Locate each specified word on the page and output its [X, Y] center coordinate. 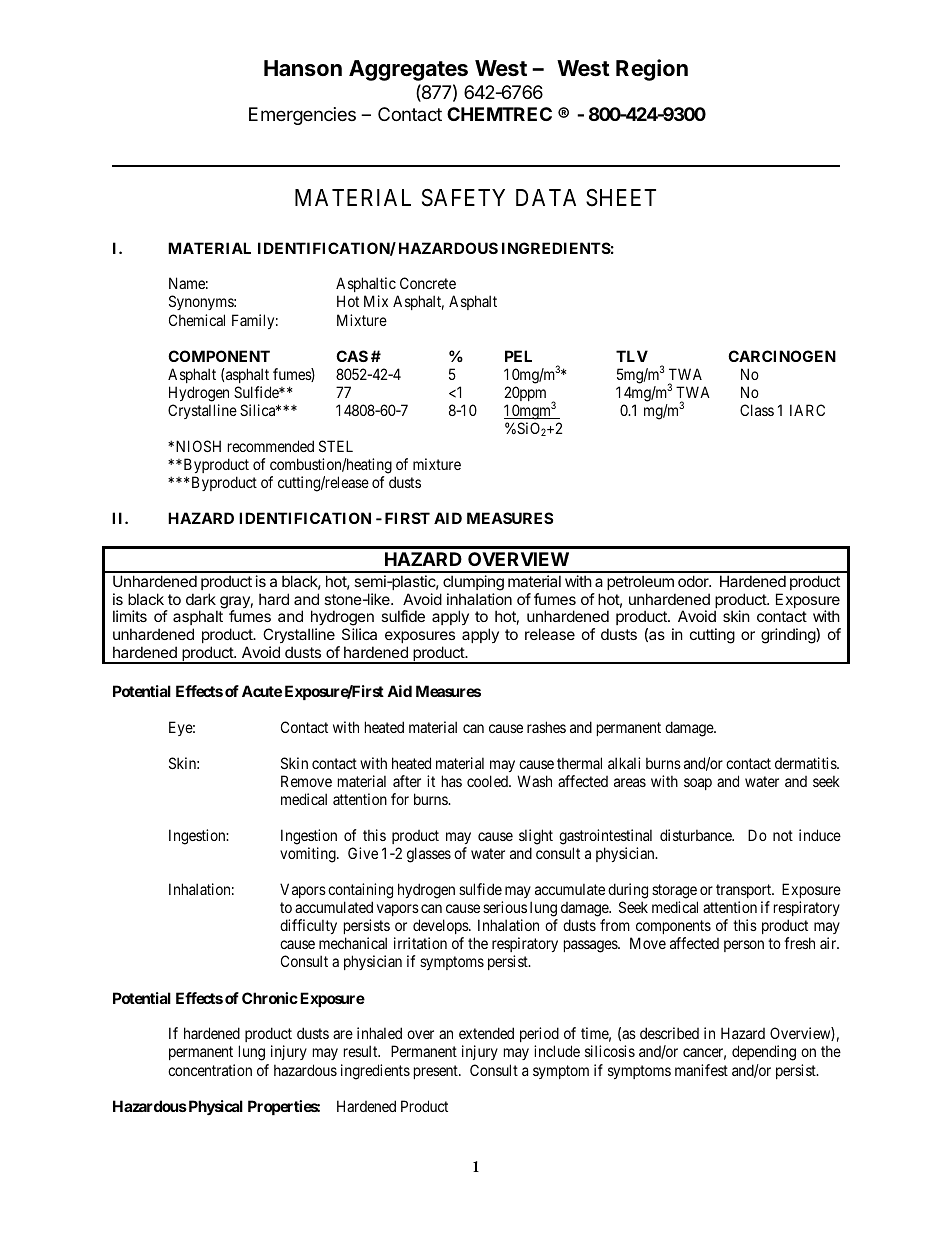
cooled [488, 781]
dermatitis [806, 763]
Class [757, 410]
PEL [518, 356]
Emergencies [302, 116]
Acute [262, 691]
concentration [210, 1070]
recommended [271, 446]
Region [652, 70]
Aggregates [408, 70]
